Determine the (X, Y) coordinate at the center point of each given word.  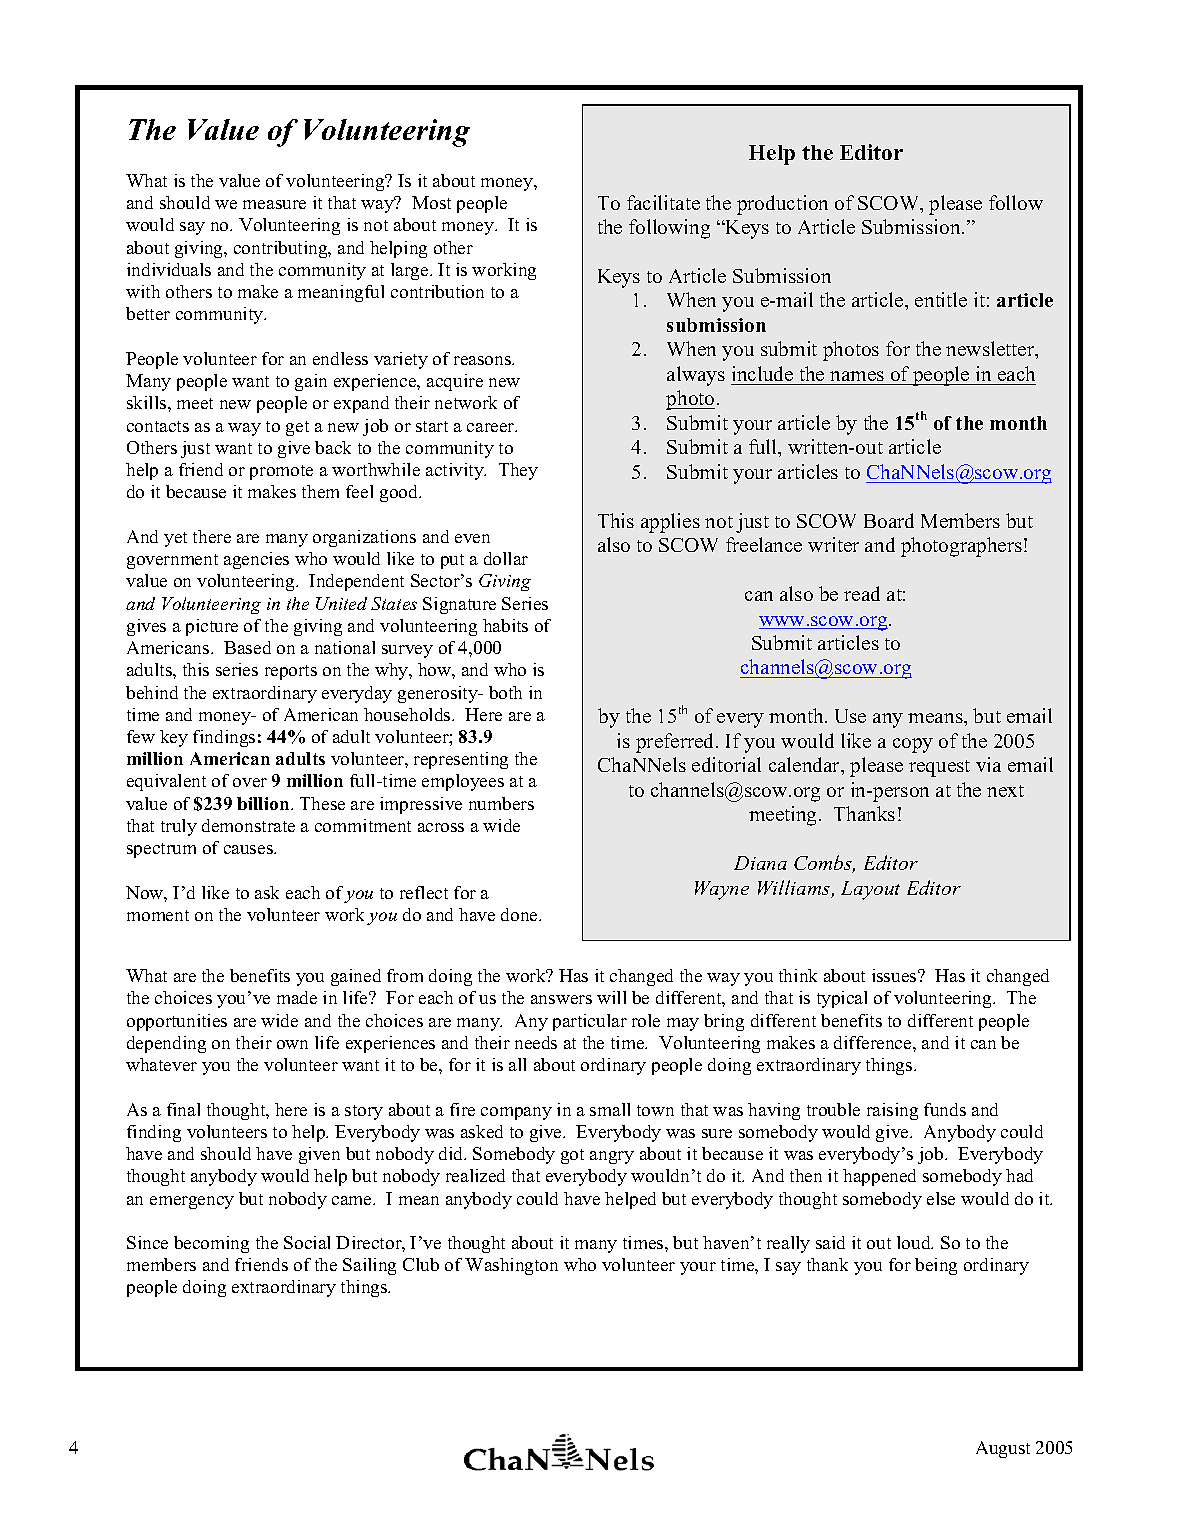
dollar (506, 558)
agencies (256, 560)
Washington (511, 1266)
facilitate (663, 202)
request (939, 768)
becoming (211, 1244)
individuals (169, 269)
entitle (941, 299)
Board (889, 520)
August (1003, 1449)
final (183, 1109)
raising (892, 1111)
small (610, 1109)
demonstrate (248, 825)
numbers (501, 803)
